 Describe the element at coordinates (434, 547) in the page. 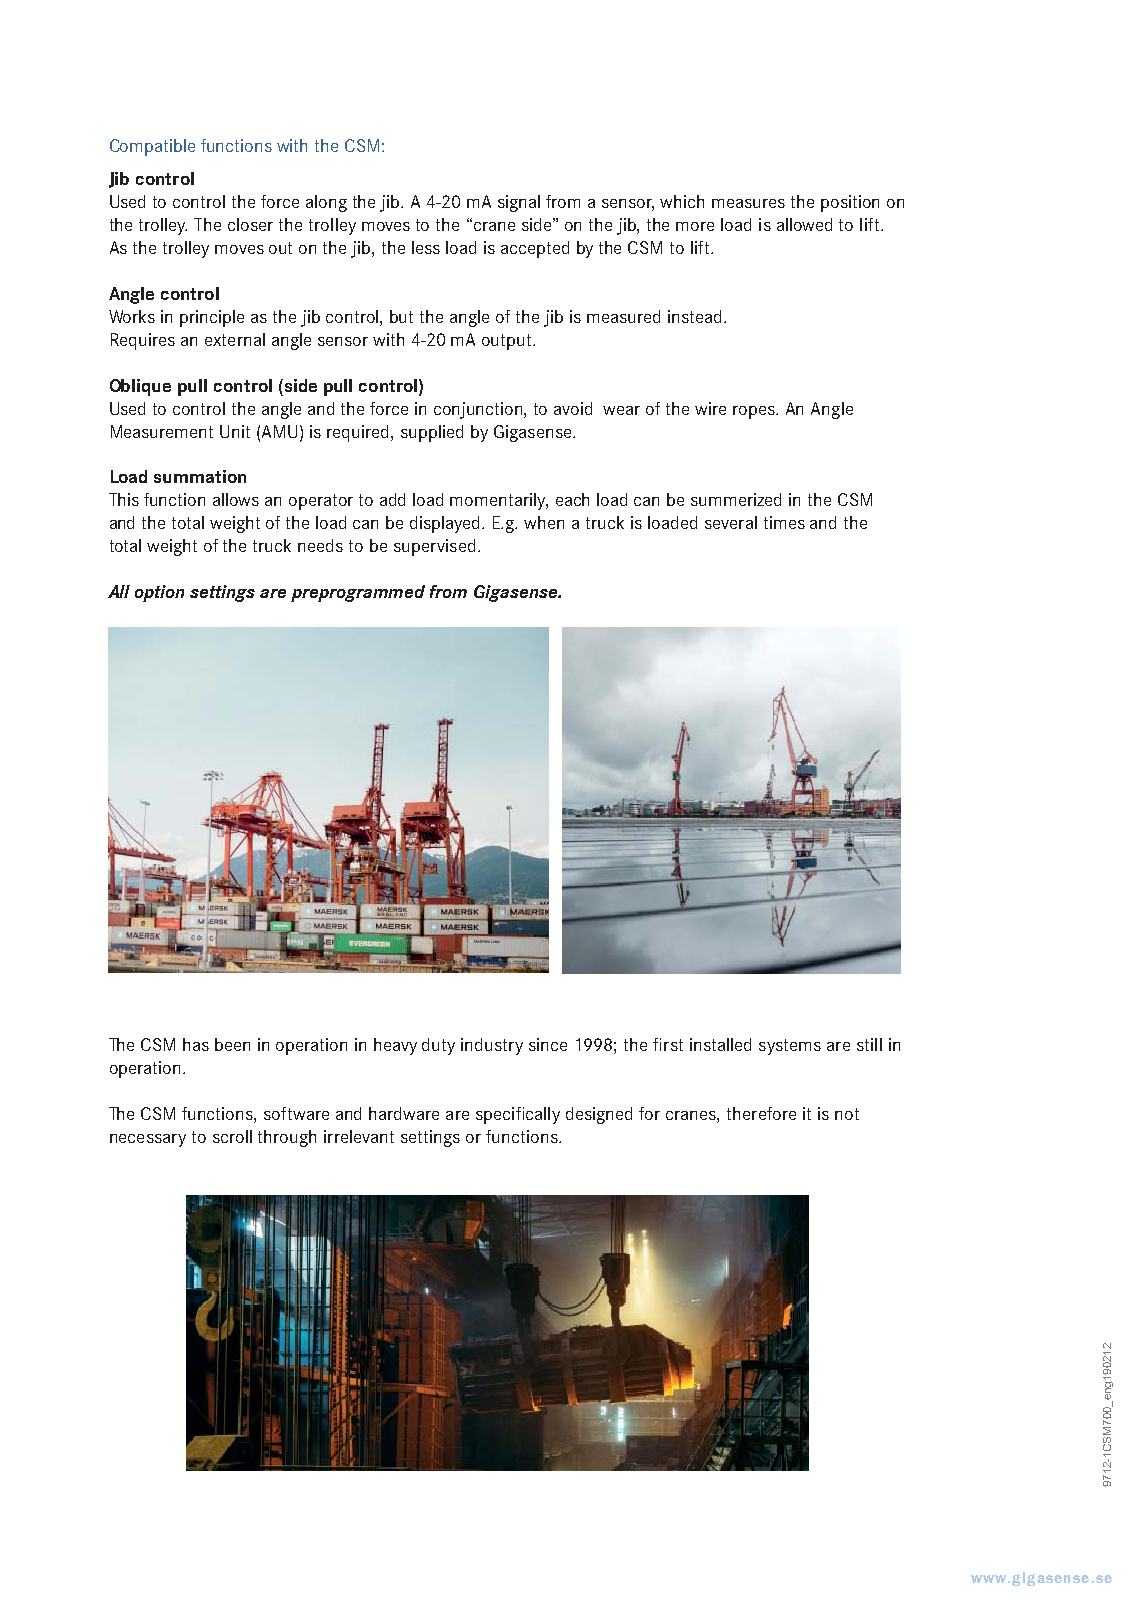

I see `supervised` at that location.
